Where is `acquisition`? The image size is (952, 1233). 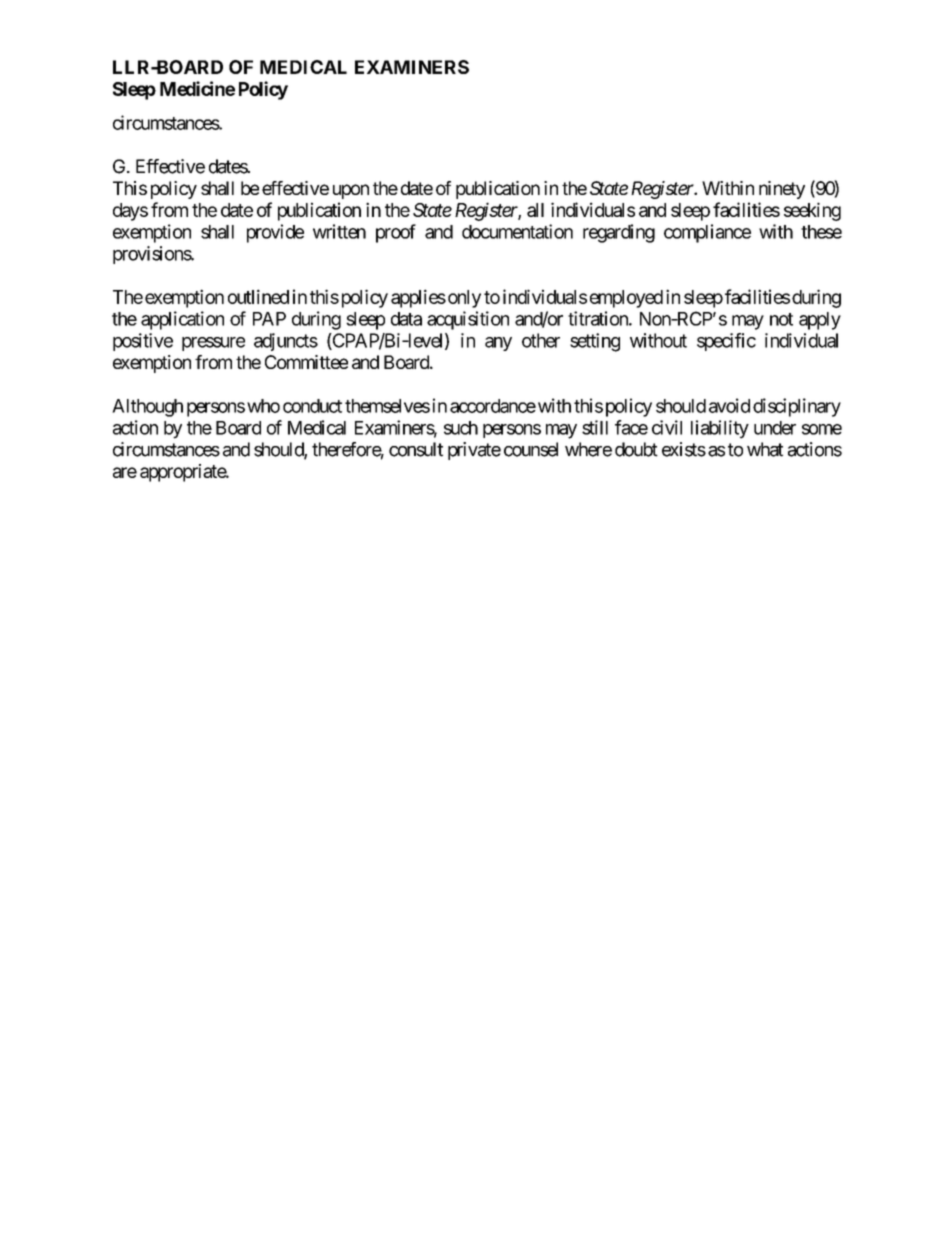
acquisition is located at coordinates (468, 320).
